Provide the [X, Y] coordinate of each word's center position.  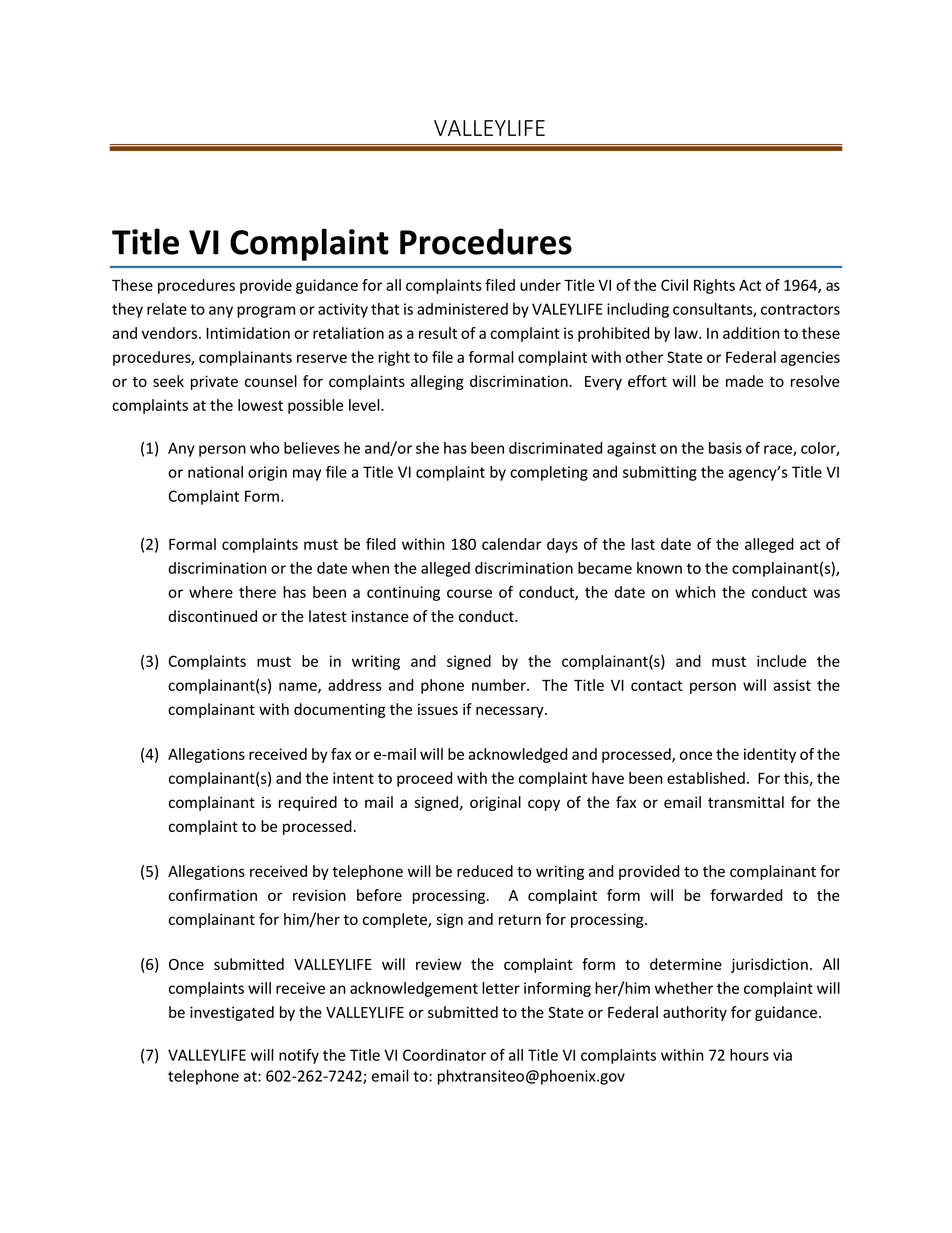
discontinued [212, 616]
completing [549, 473]
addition [751, 333]
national [215, 472]
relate [167, 309]
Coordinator [444, 1055]
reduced [485, 871]
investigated [232, 1013]
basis [725, 448]
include [781, 661]
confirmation [213, 895]
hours [749, 1055]
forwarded [746, 895]
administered [462, 309]
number [500, 685]
